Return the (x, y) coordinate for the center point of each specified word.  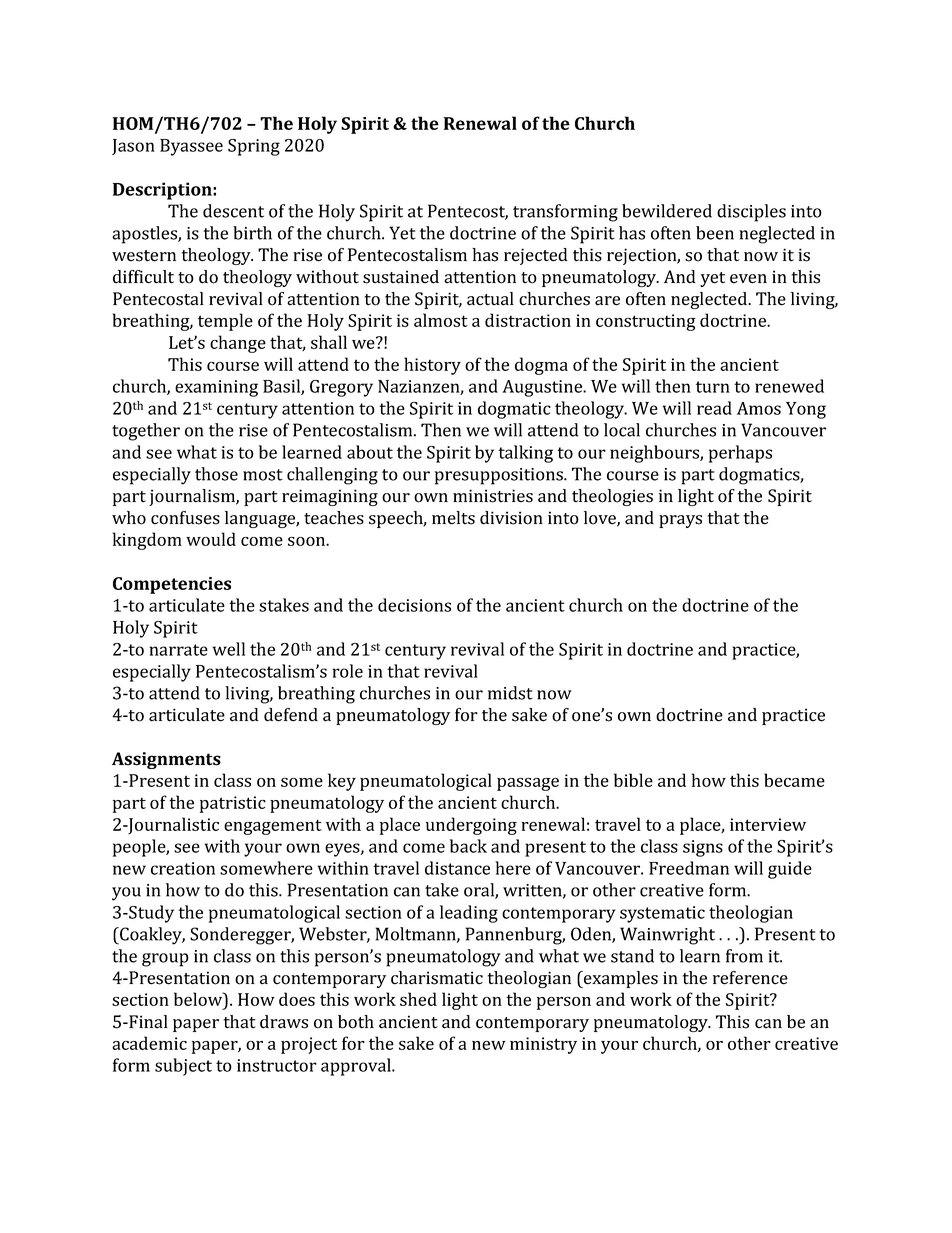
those (216, 474)
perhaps (740, 454)
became (794, 780)
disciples (751, 213)
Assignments (166, 760)
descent (233, 211)
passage (528, 784)
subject (183, 1067)
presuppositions (500, 476)
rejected (536, 256)
